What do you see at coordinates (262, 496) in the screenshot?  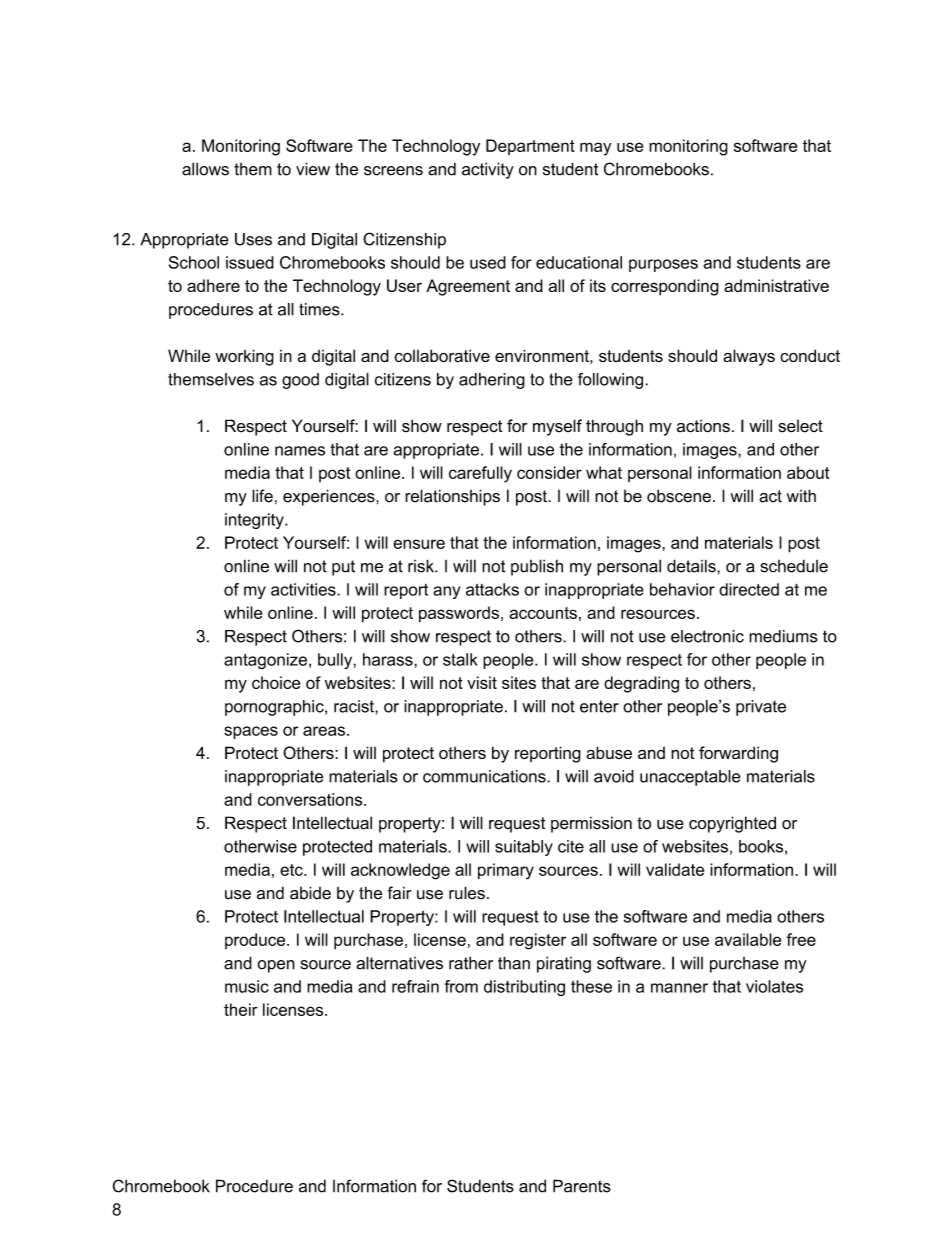 I see `life` at bounding box center [262, 496].
